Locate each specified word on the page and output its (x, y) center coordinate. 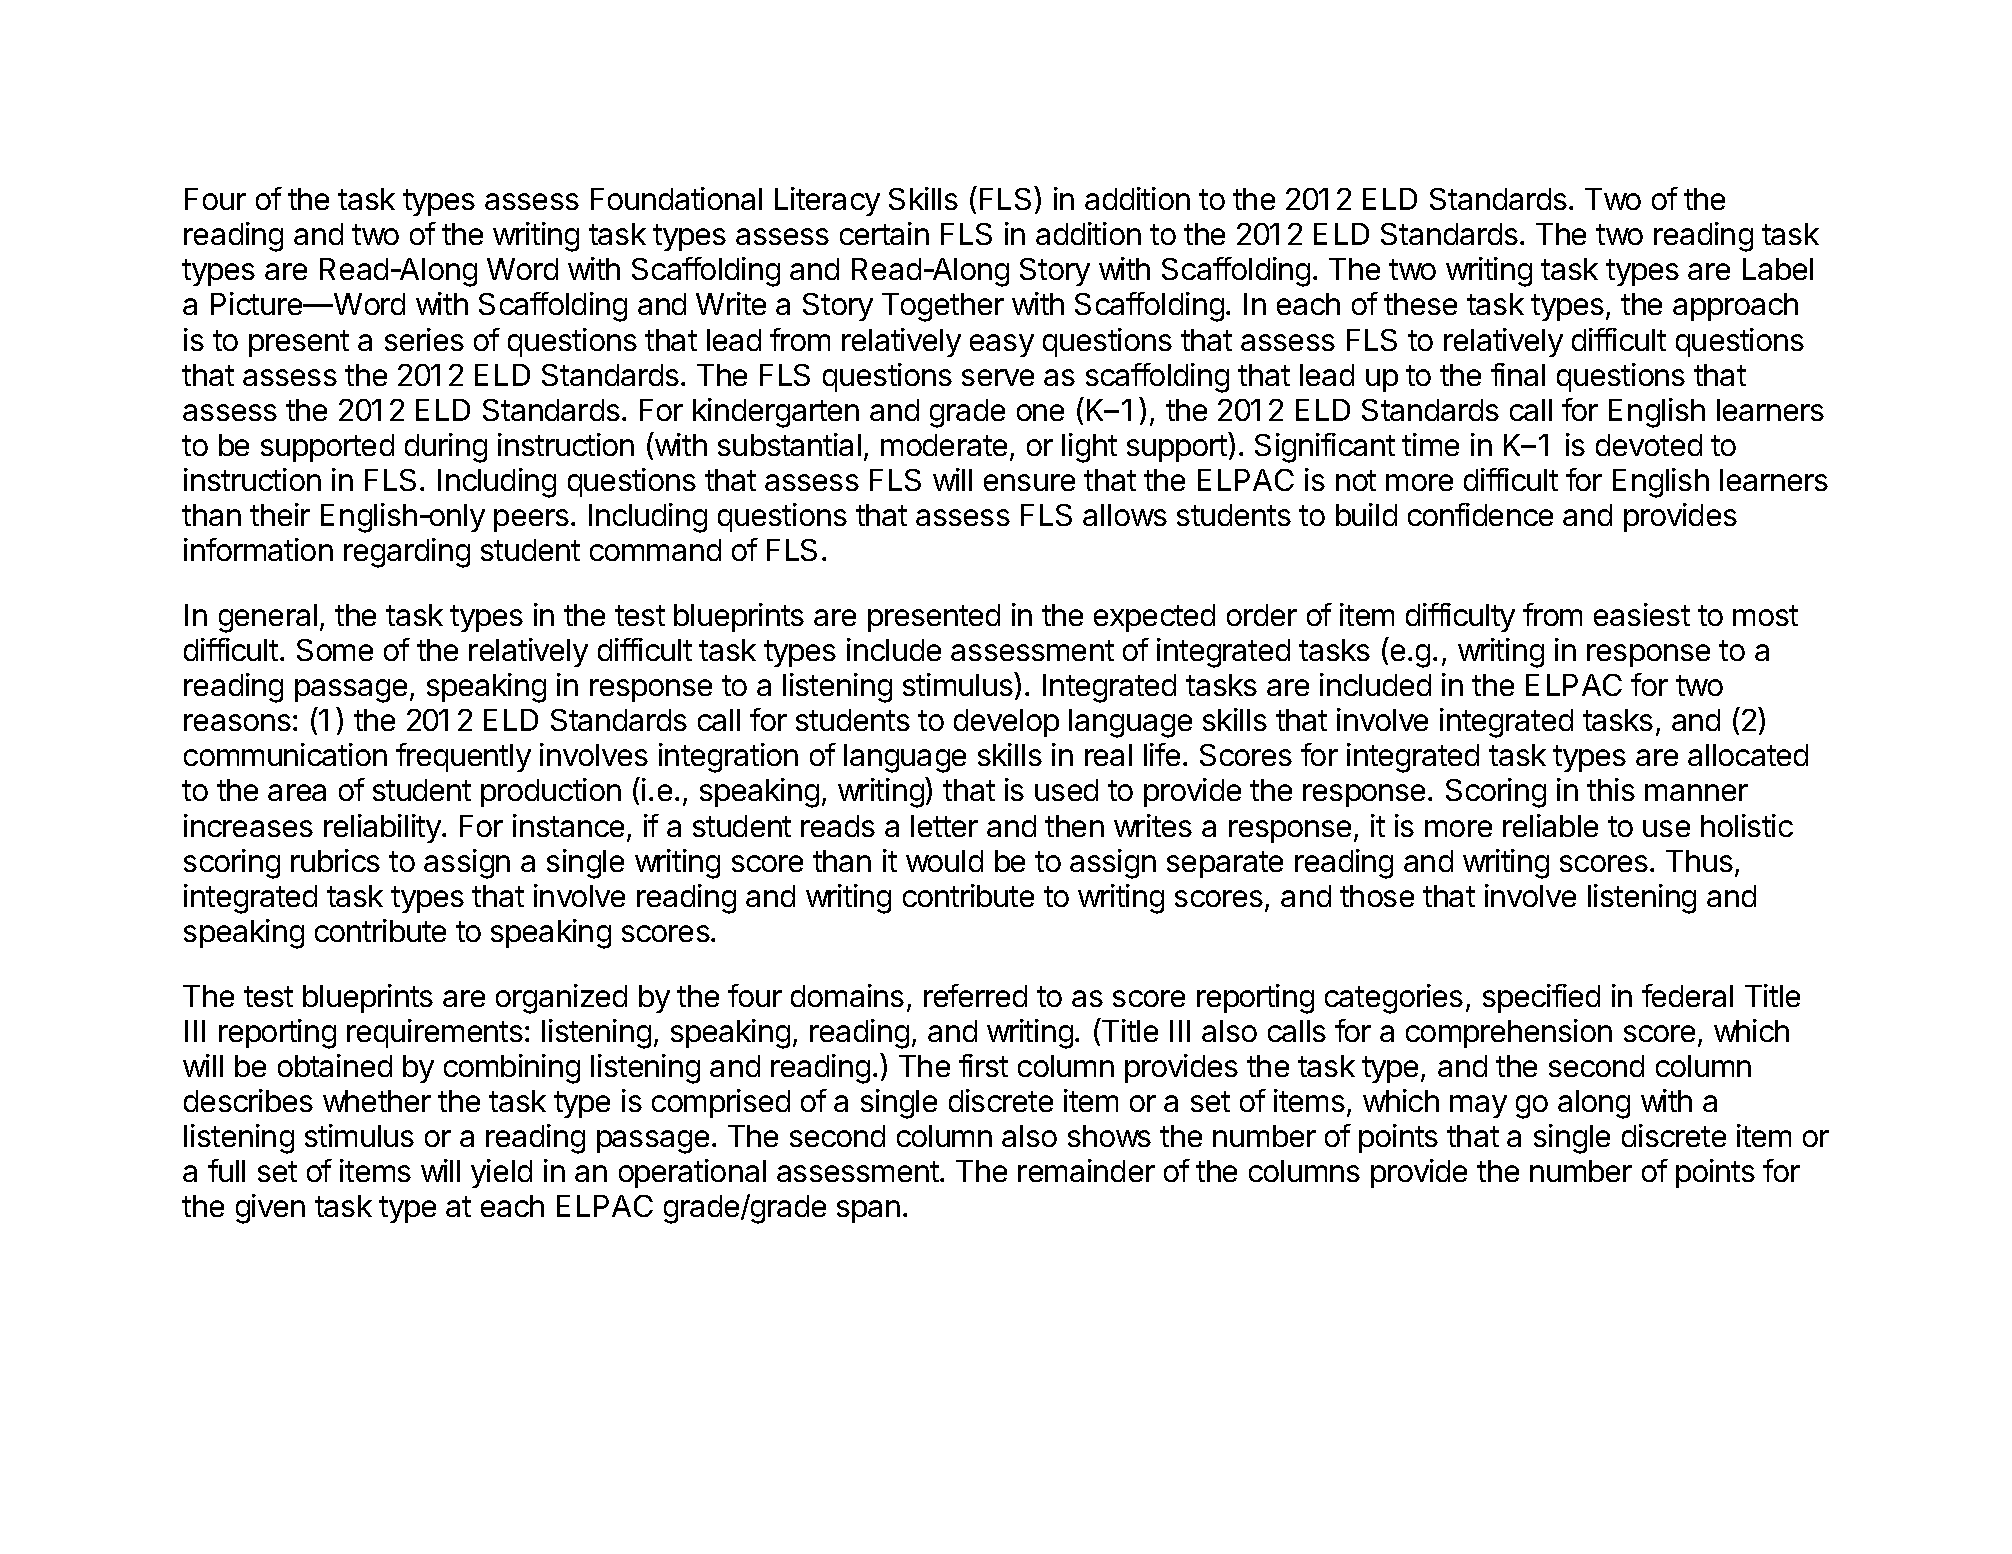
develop (1006, 723)
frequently (463, 757)
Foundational (676, 198)
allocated (1748, 755)
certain (884, 233)
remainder (1086, 1170)
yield (501, 1173)
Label (1778, 269)
